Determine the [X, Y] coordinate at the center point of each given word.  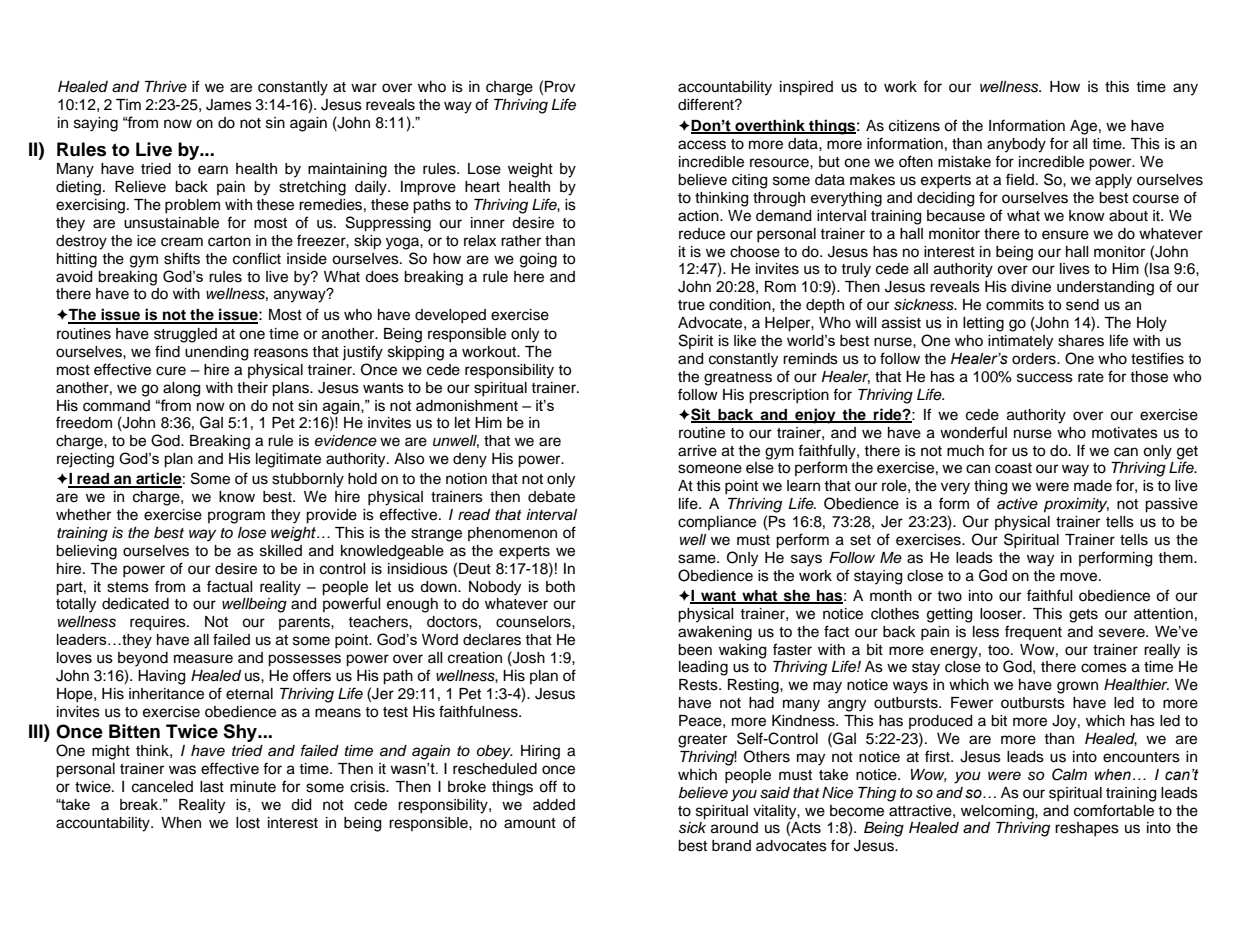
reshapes [1087, 829]
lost [248, 823]
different [707, 104]
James [229, 105]
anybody [1016, 145]
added [554, 805]
